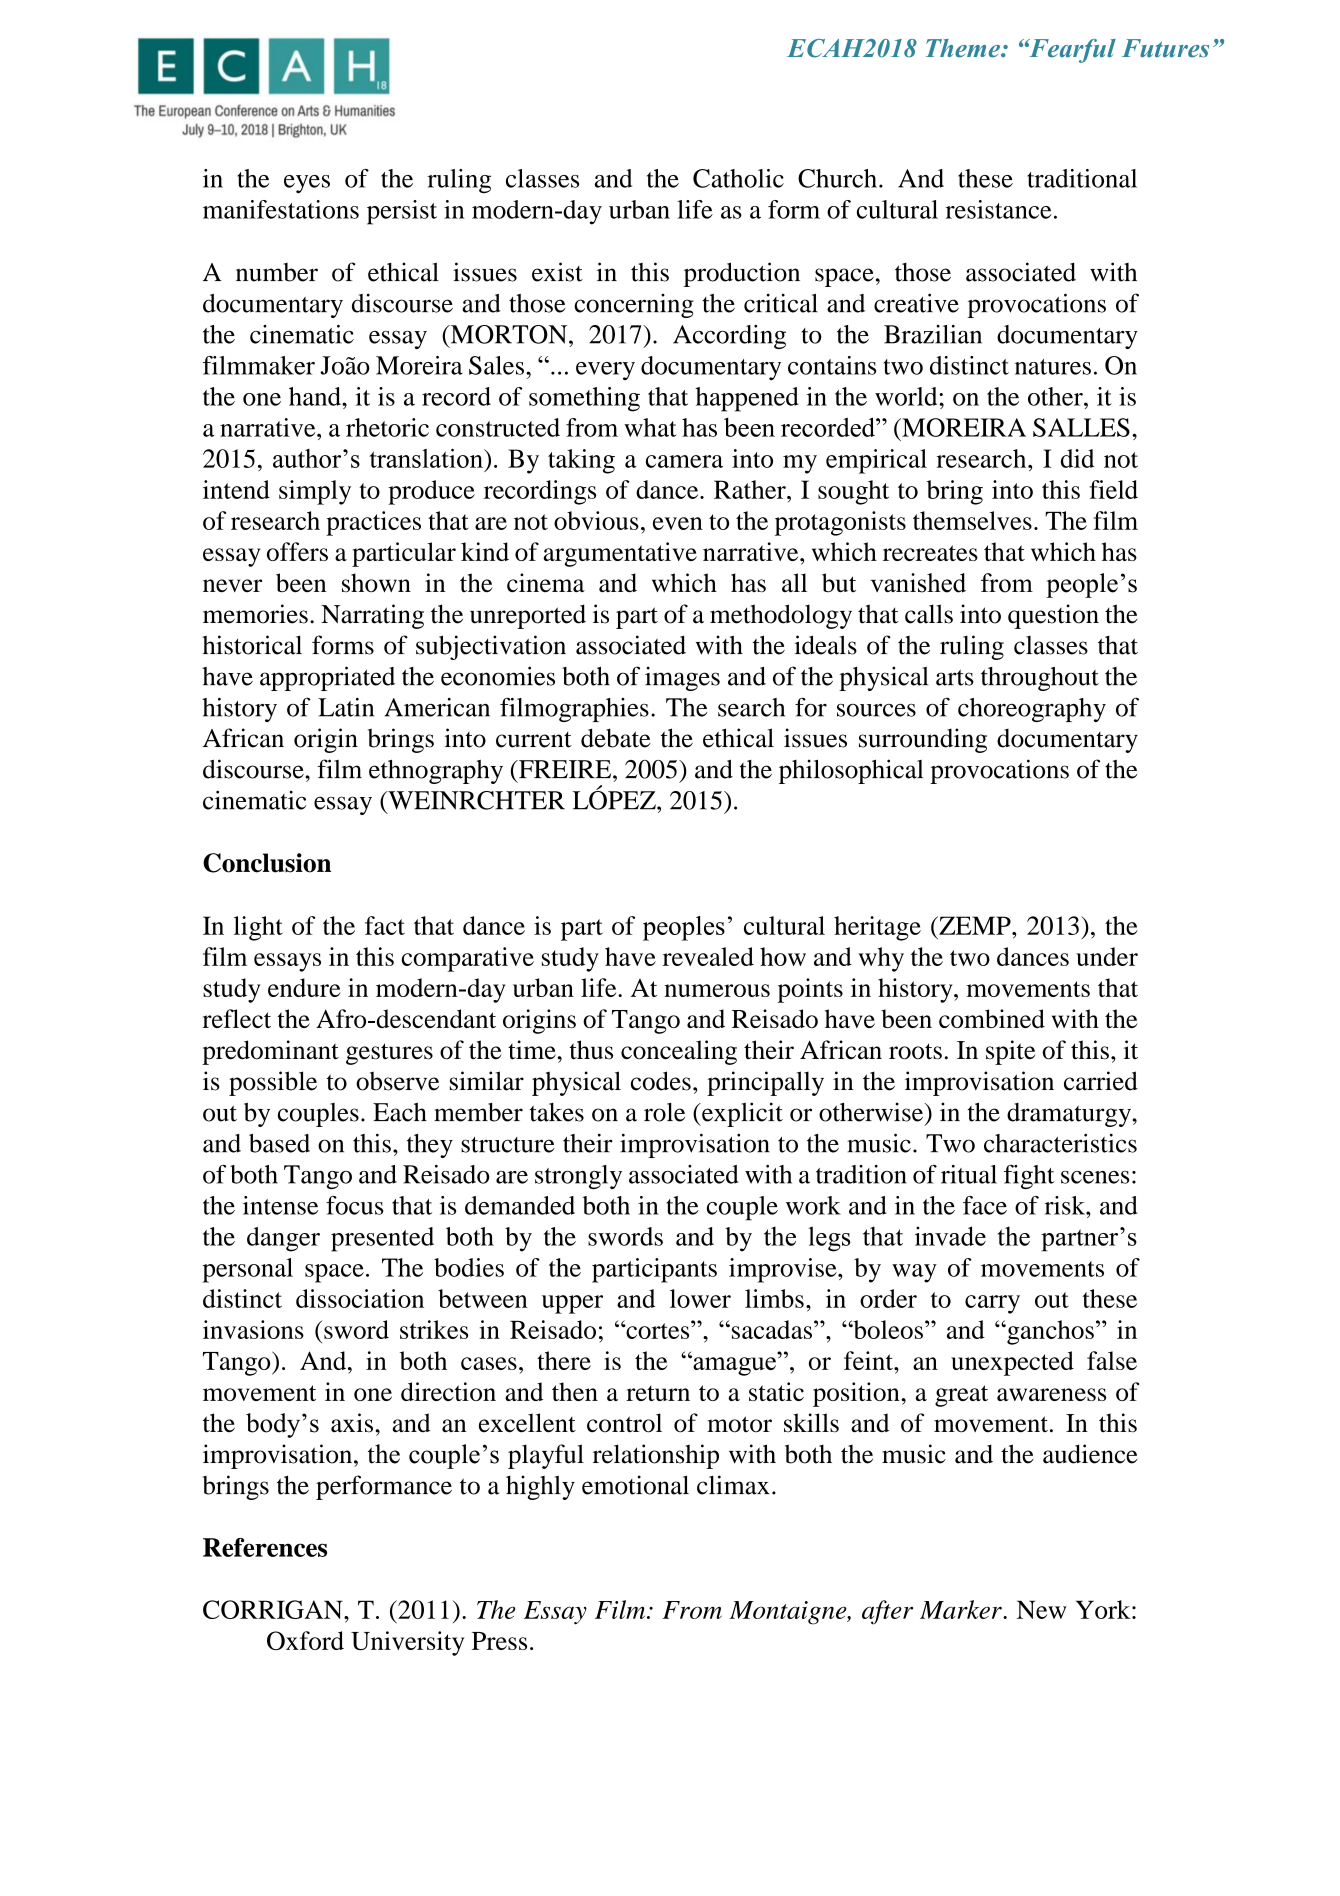  Describe the element at coordinates (733, 1485) in the document. I see `climax` at that location.
